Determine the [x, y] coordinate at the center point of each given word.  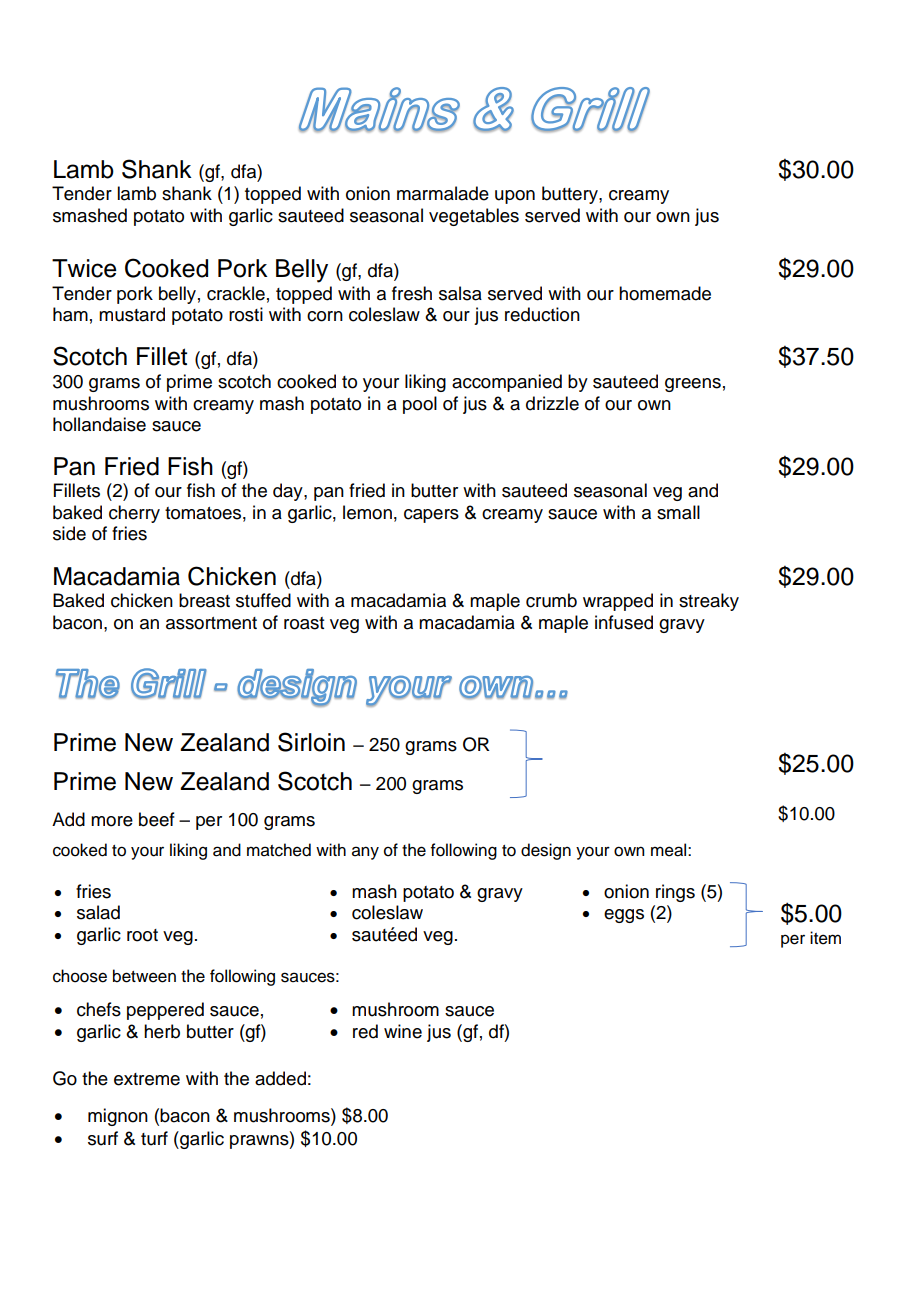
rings [675, 893]
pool [420, 405]
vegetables [474, 217]
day [289, 492]
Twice [84, 268]
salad [98, 912]
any [365, 853]
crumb [551, 600]
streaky [709, 602]
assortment [211, 623]
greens [693, 385]
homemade [665, 293]
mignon [118, 1117]
